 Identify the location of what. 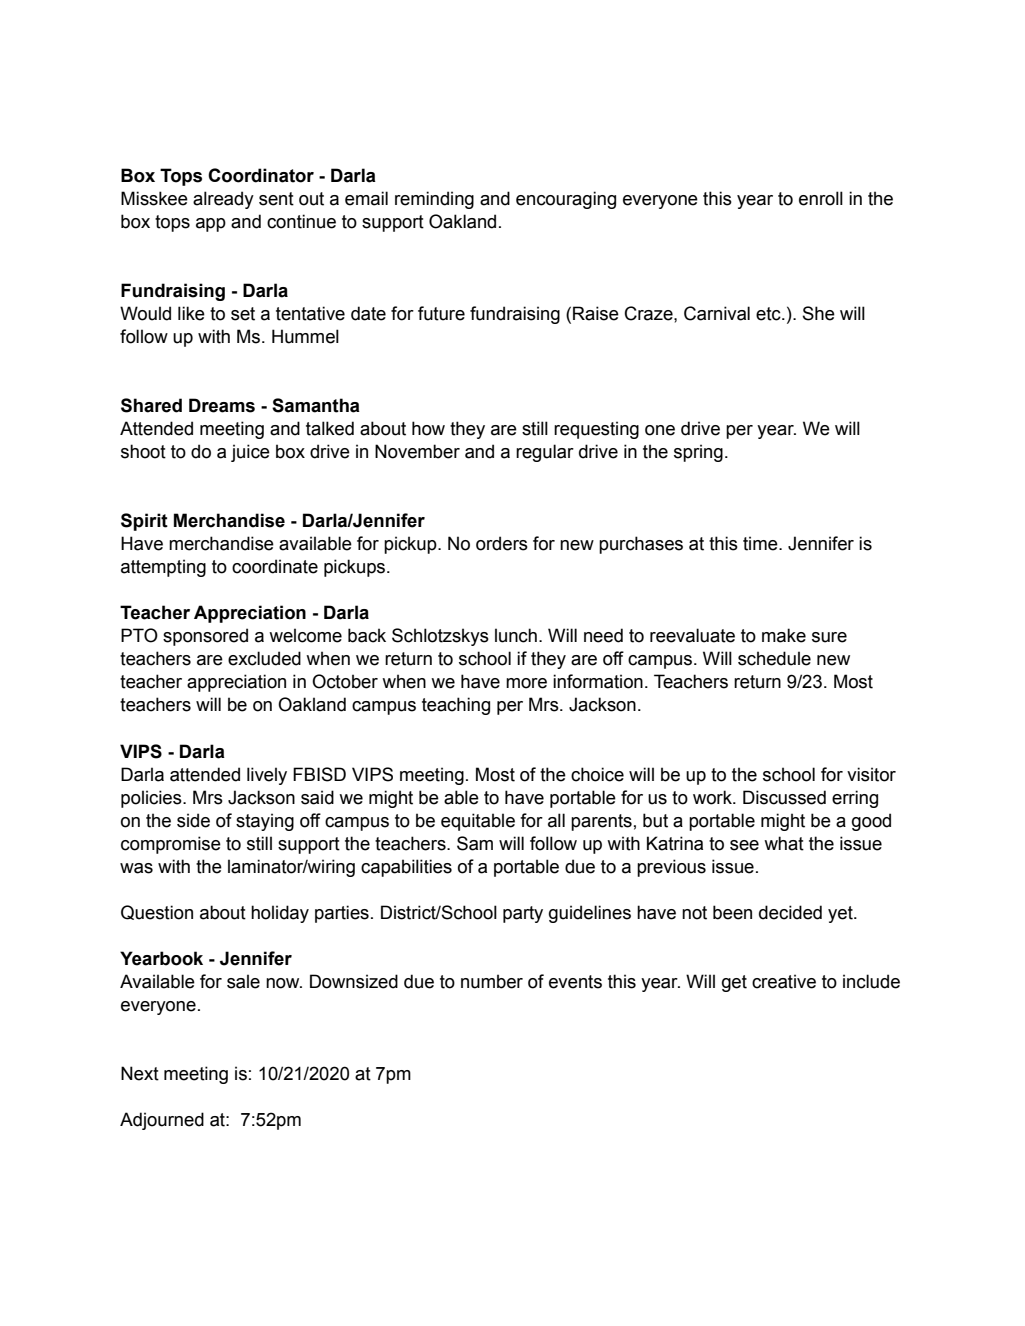
(784, 843).
